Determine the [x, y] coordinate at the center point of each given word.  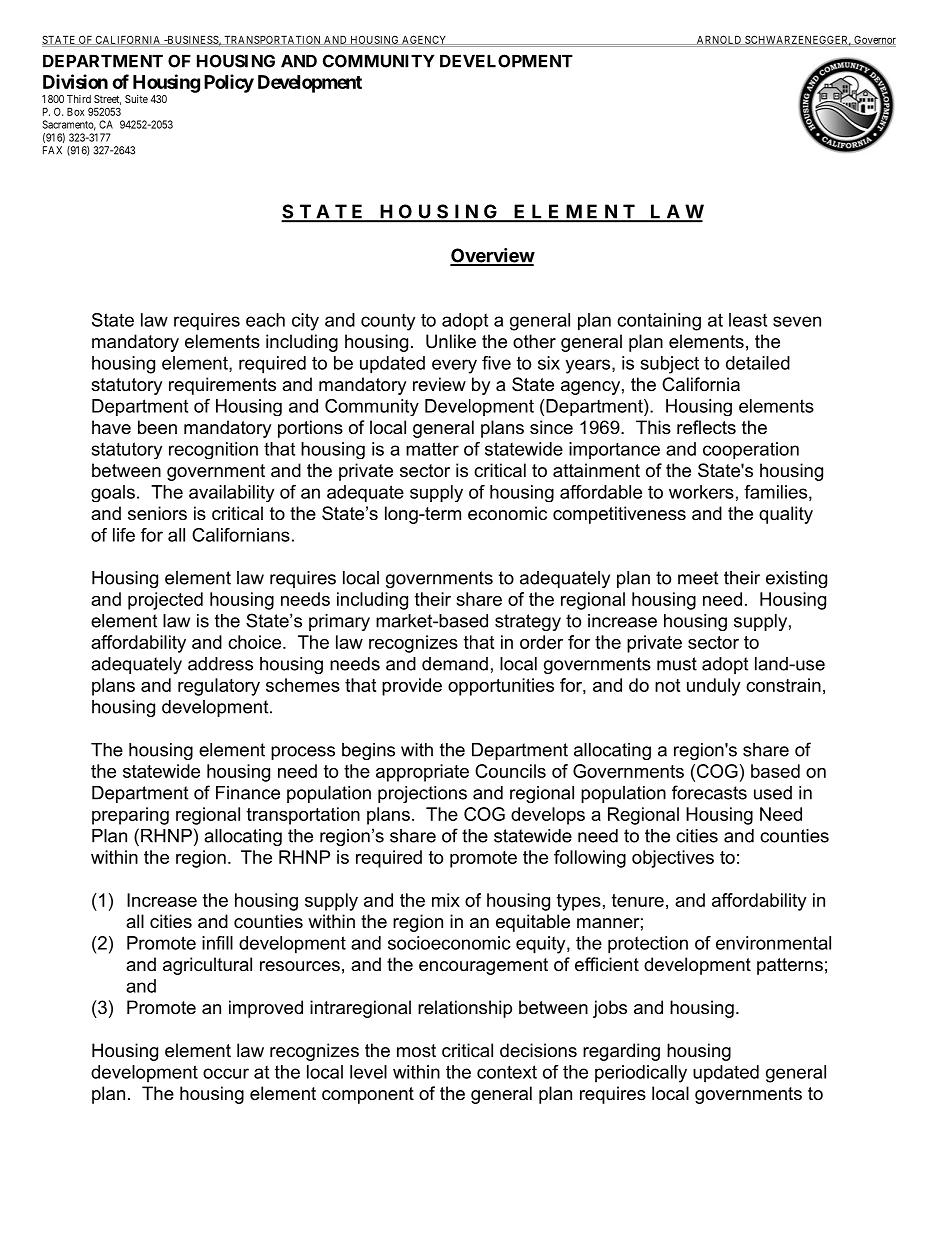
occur [226, 1073]
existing [796, 579]
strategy [528, 622]
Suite [136, 99]
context [507, 1072]
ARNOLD [719, 40]
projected [165, 601]
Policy [229, 83]
